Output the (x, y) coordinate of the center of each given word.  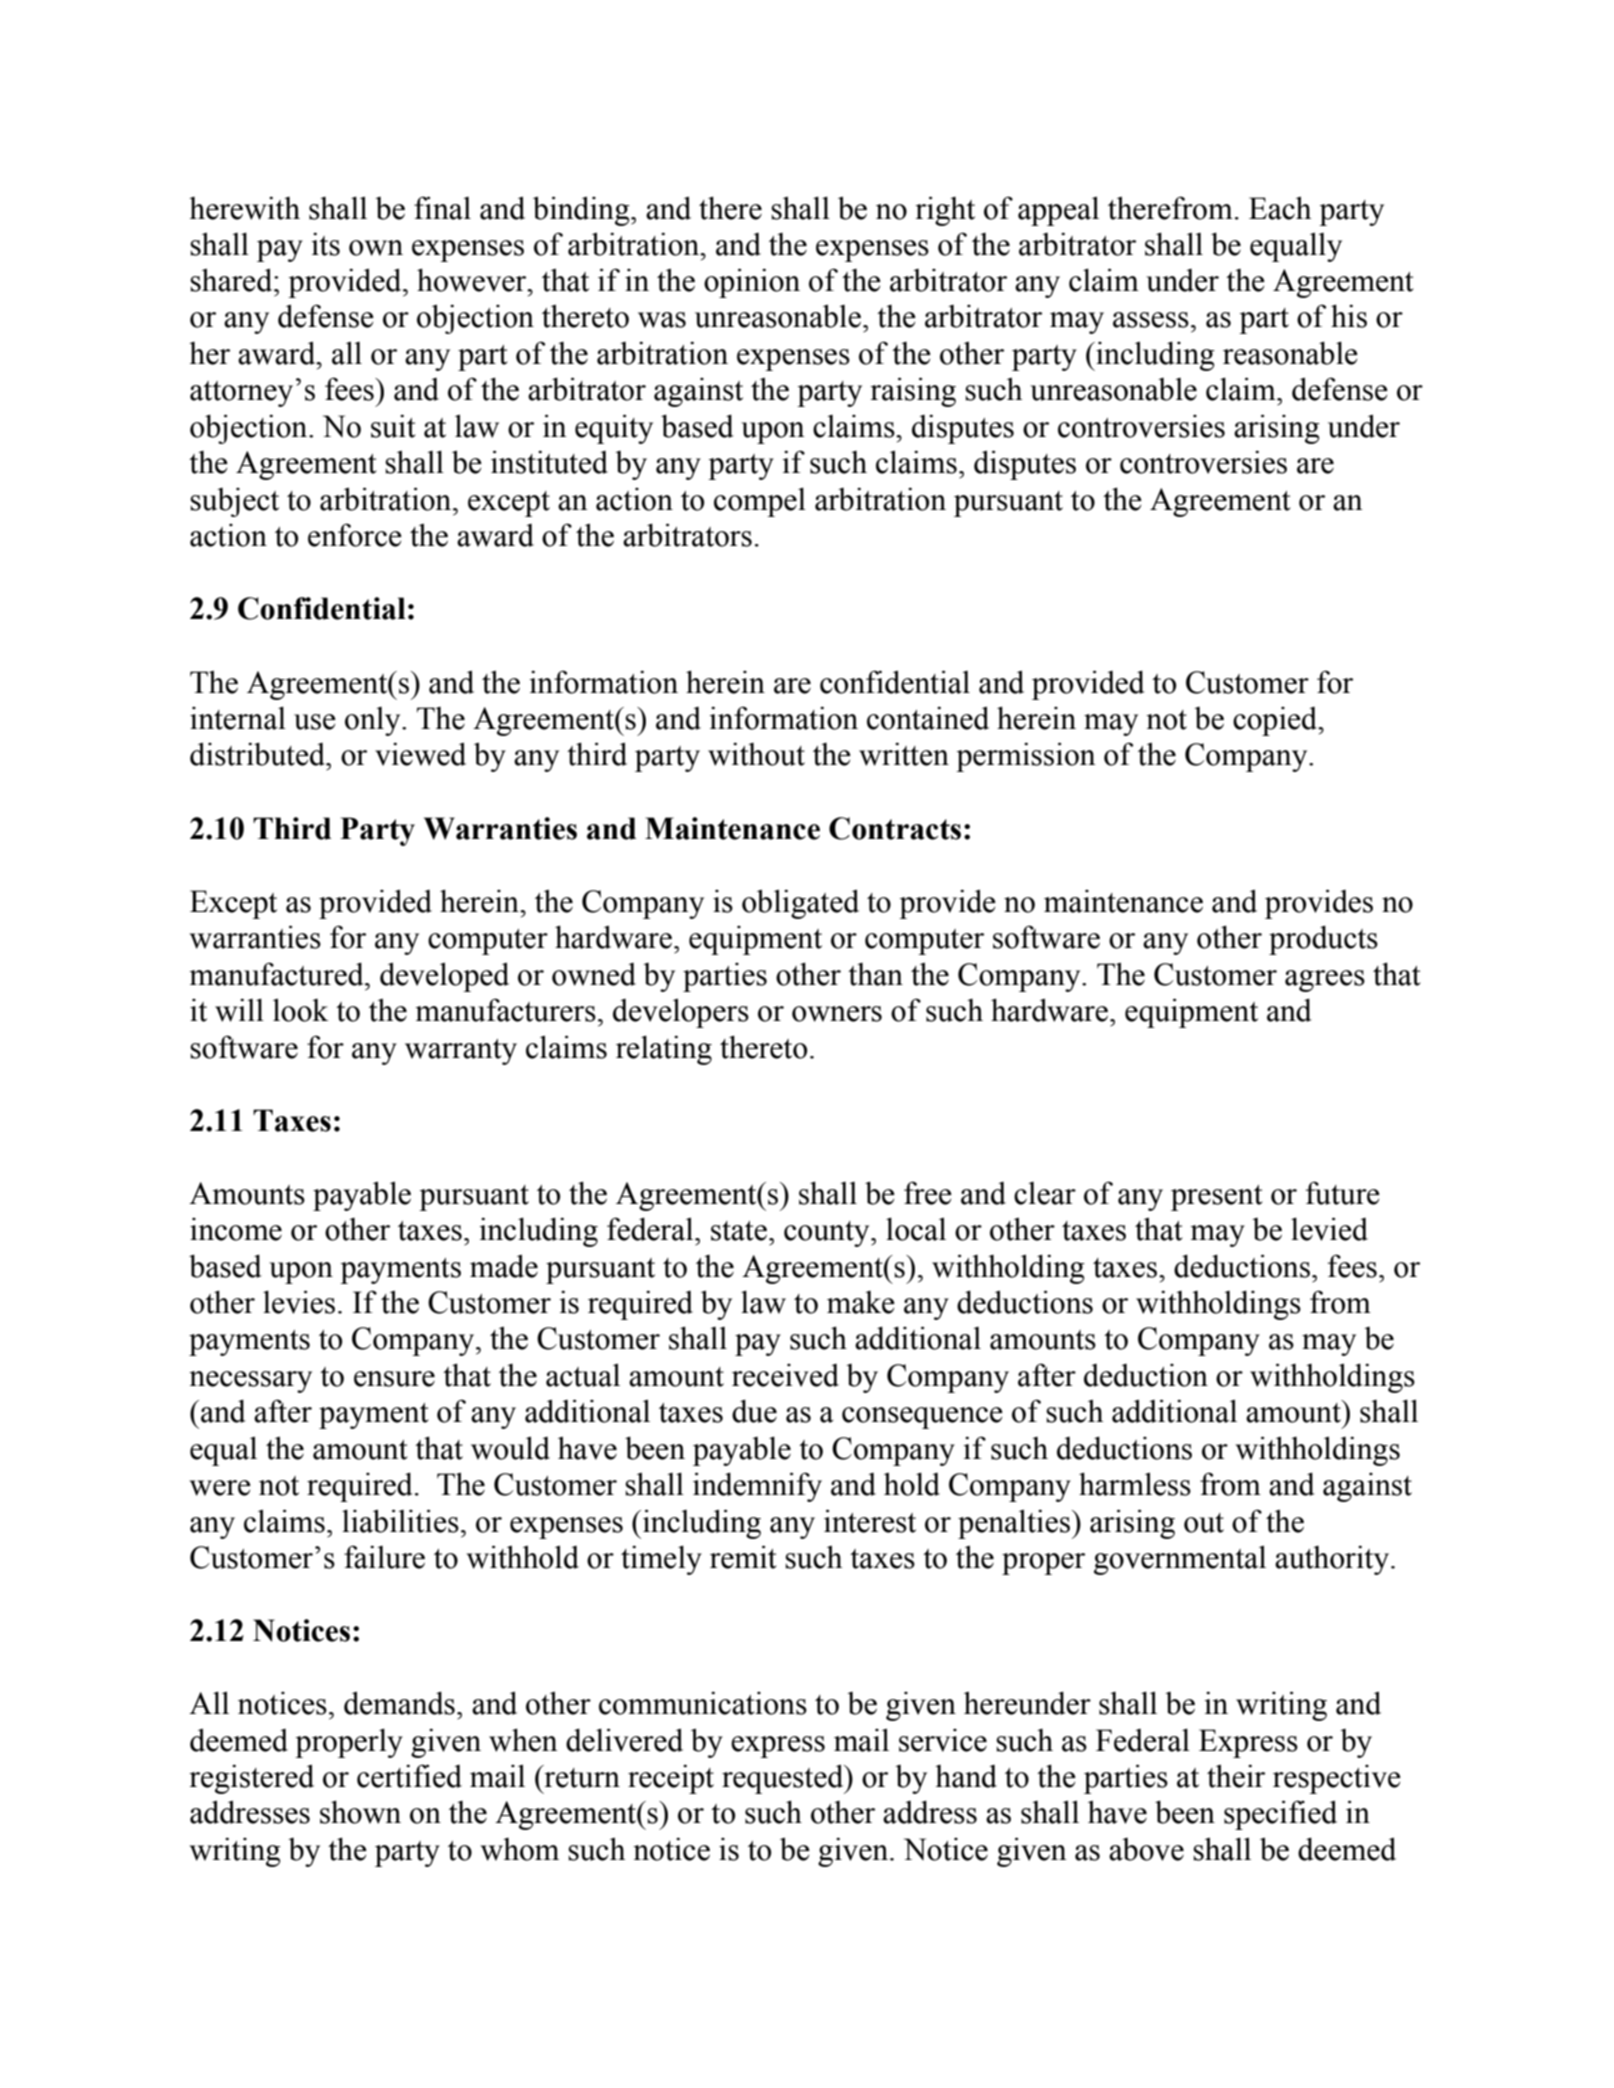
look (301, 1010)
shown (360, 1812)
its (326, 244)
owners (837, 1014)
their (1236, 1776)
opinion (752, 283)
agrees (1325, 981)
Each (1280, 208)
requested (784, 1779)
